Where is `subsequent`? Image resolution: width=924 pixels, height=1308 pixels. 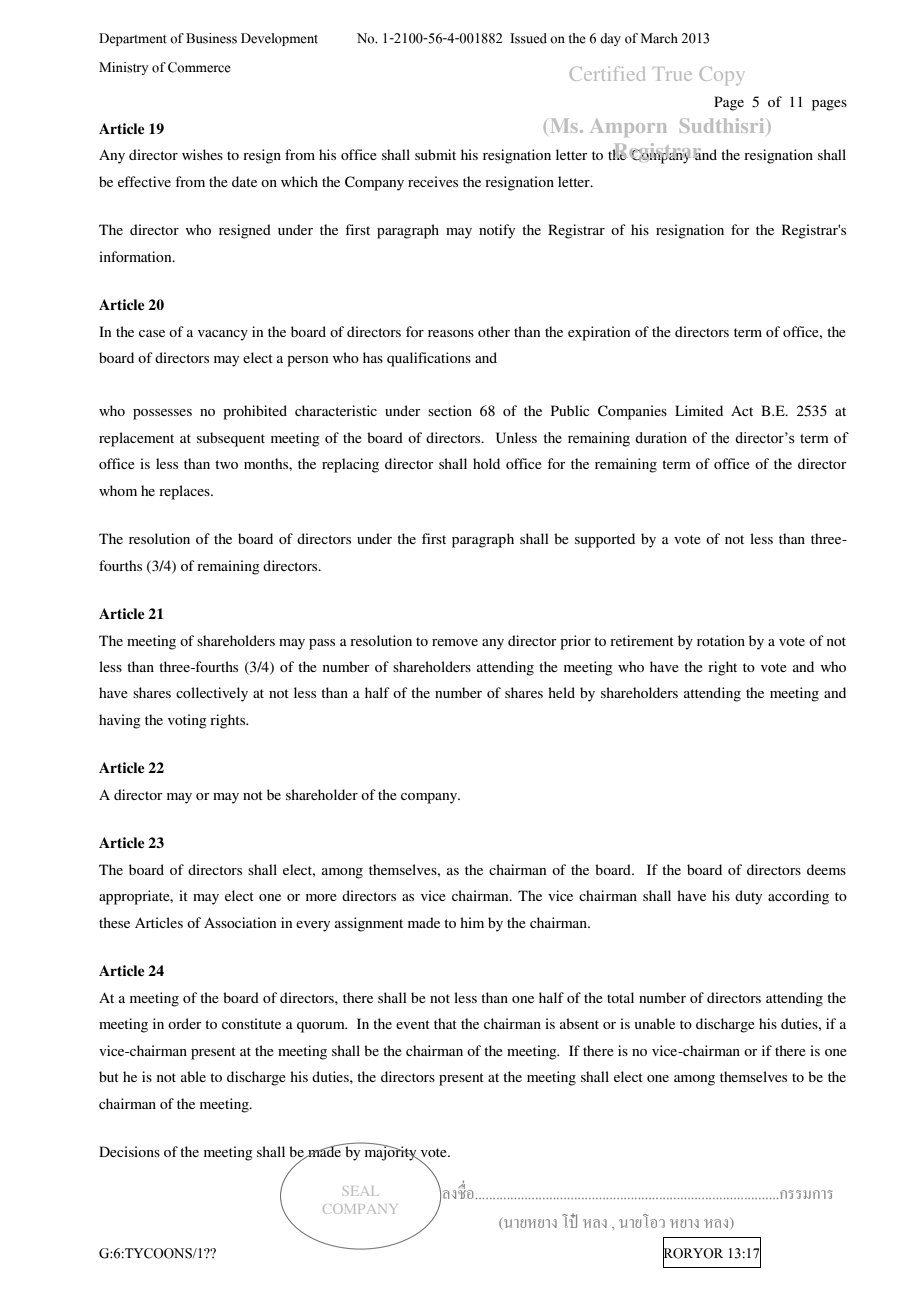
subsequent is located at coordinates (231, 439).
